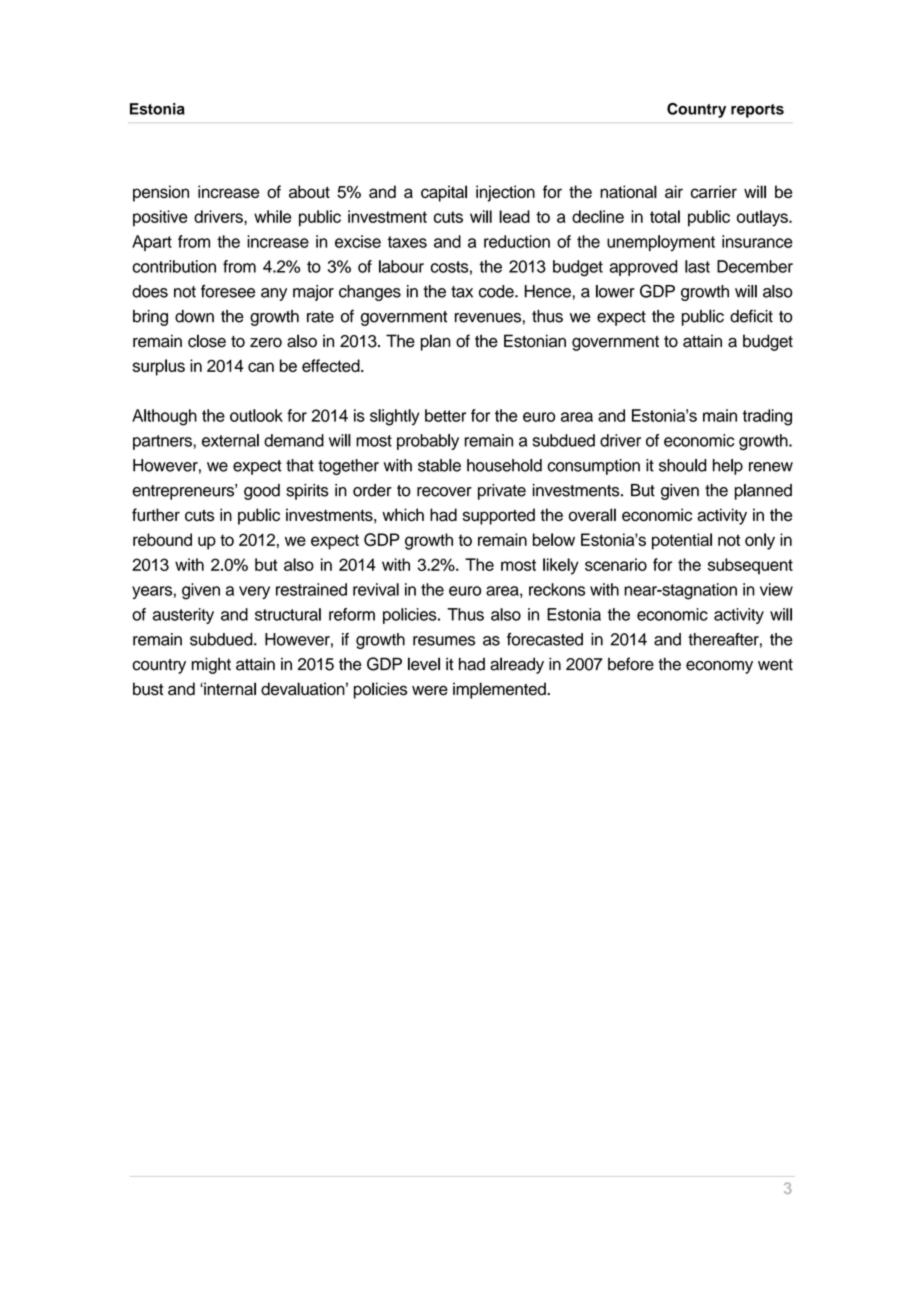 The height and width of the screenshot is (1308, 924). Describe the element at coordinates (161, 193) in the screenshot. I see `pension` at that location.
